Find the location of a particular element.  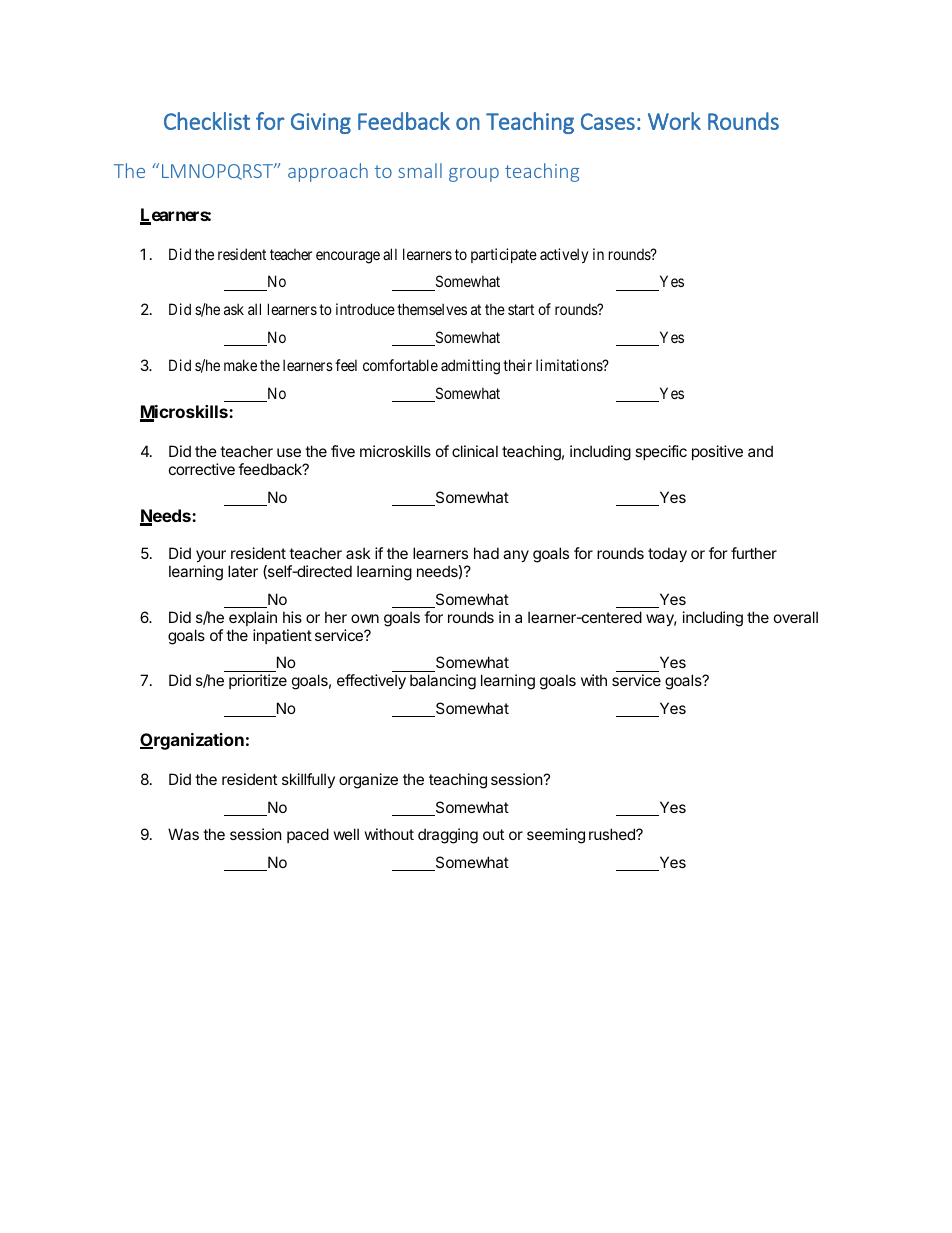

paced is located at coordinates (308, 835).
